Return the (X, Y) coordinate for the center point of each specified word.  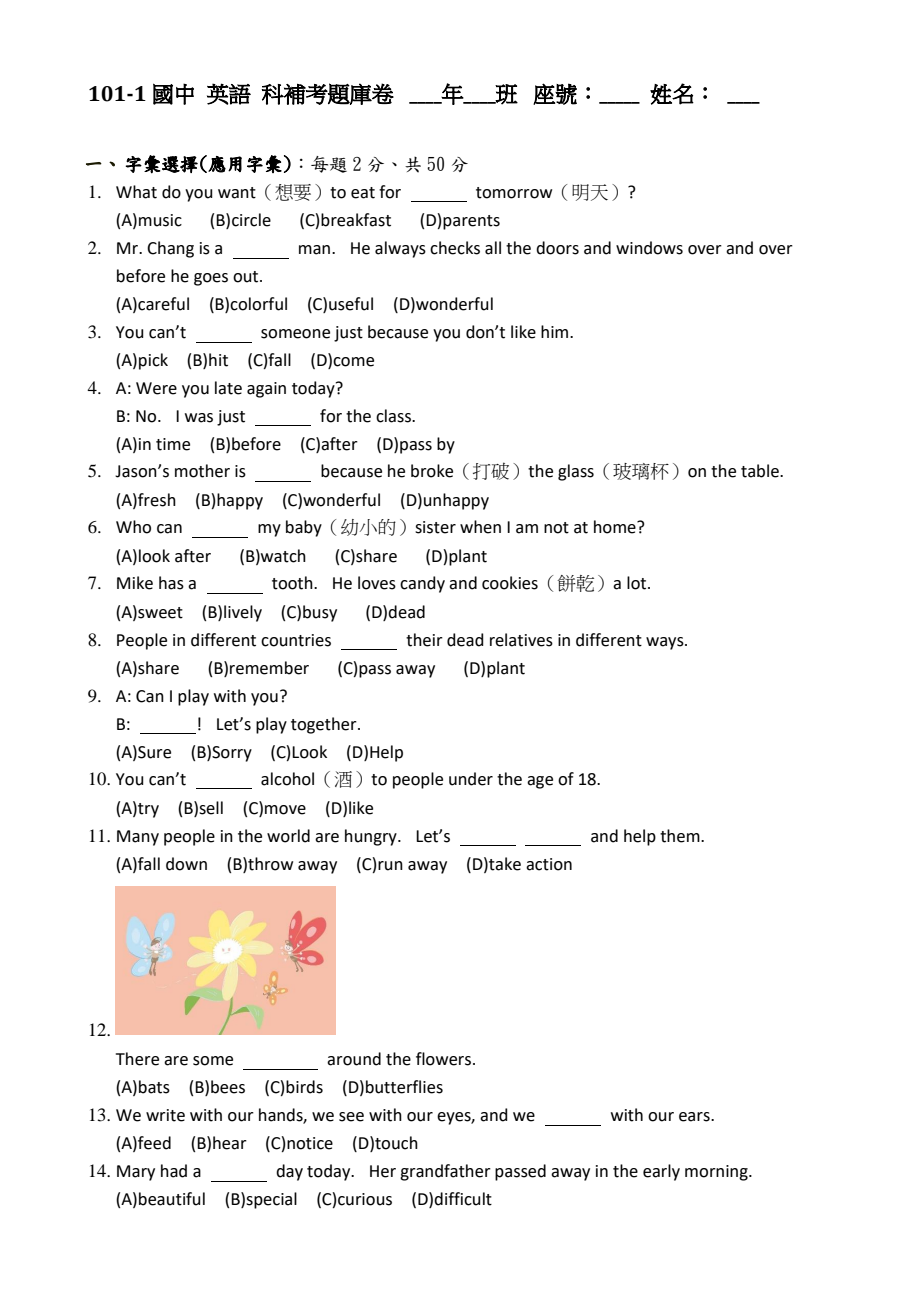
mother (202, 471)
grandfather (445, 1172)
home (616, 527)
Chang (170, 249)
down (186, 864)
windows (649, 248)
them (681, 836)
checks (455, 248)
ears (695, 1117)
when (480, 527)
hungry (372, 837)
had (174, 1171)
